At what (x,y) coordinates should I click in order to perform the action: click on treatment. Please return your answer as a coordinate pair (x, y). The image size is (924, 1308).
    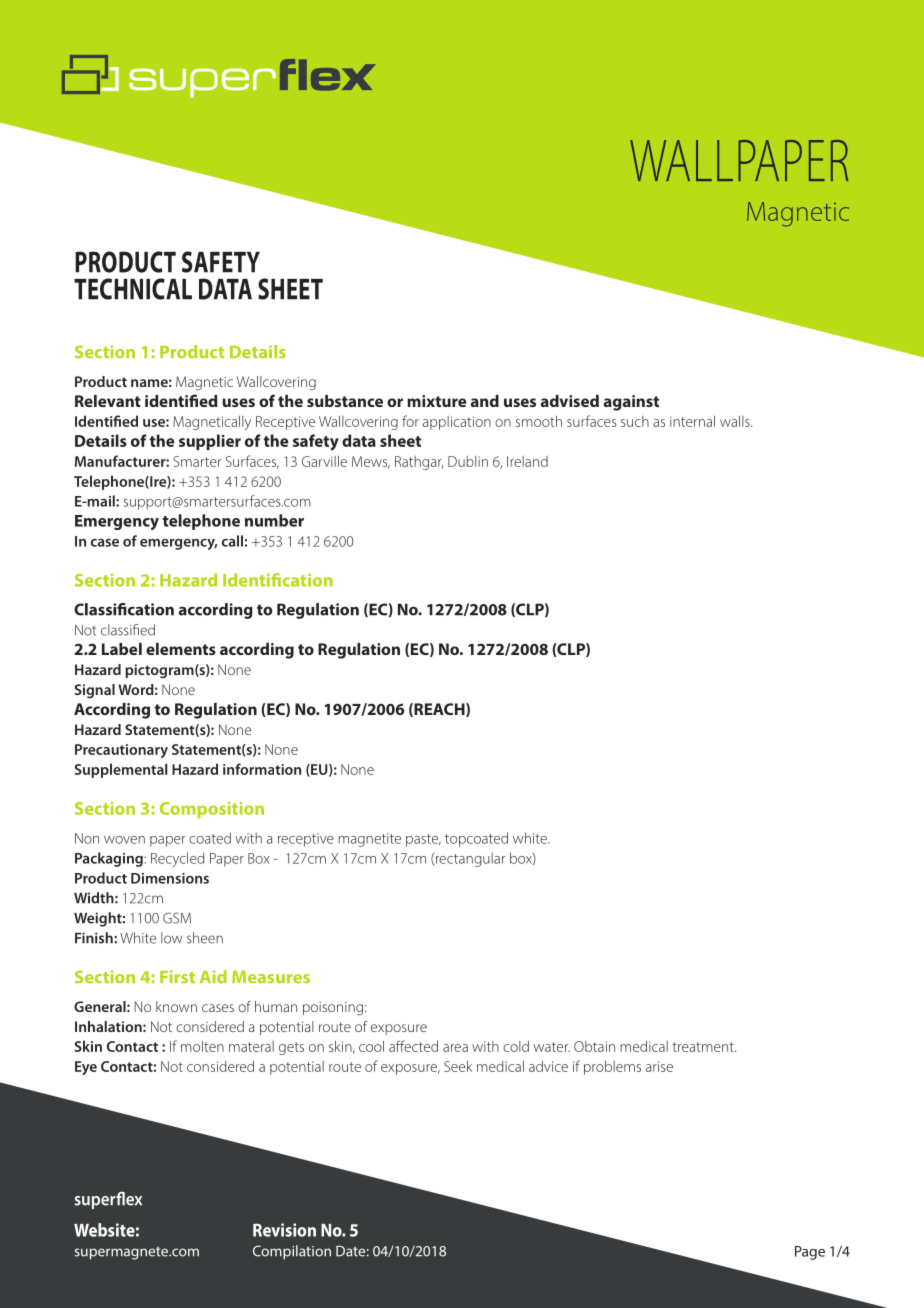
    Looking at the image, I should click on (704, 1047).
